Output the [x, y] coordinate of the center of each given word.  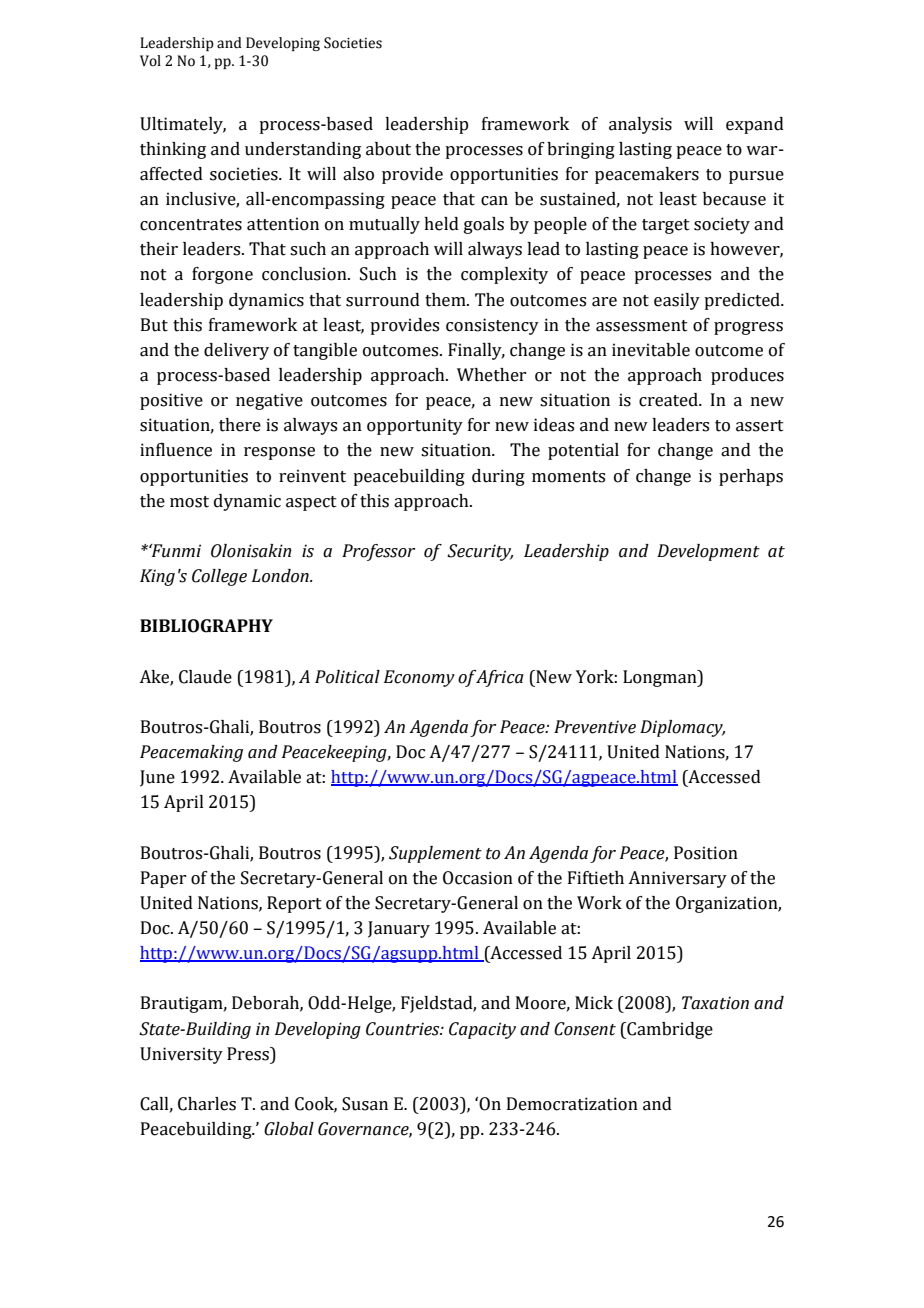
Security [480, 552]
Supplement [435, 854]
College [219, 577]
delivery [236, 351]
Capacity [482, 1030]
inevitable [651, 350]
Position [706, 853]
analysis [640, 125]
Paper [163, 879]
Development [708, 552]
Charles [207, 1104]
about [388, 149]
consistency [492, 326]
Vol [150, 61]
